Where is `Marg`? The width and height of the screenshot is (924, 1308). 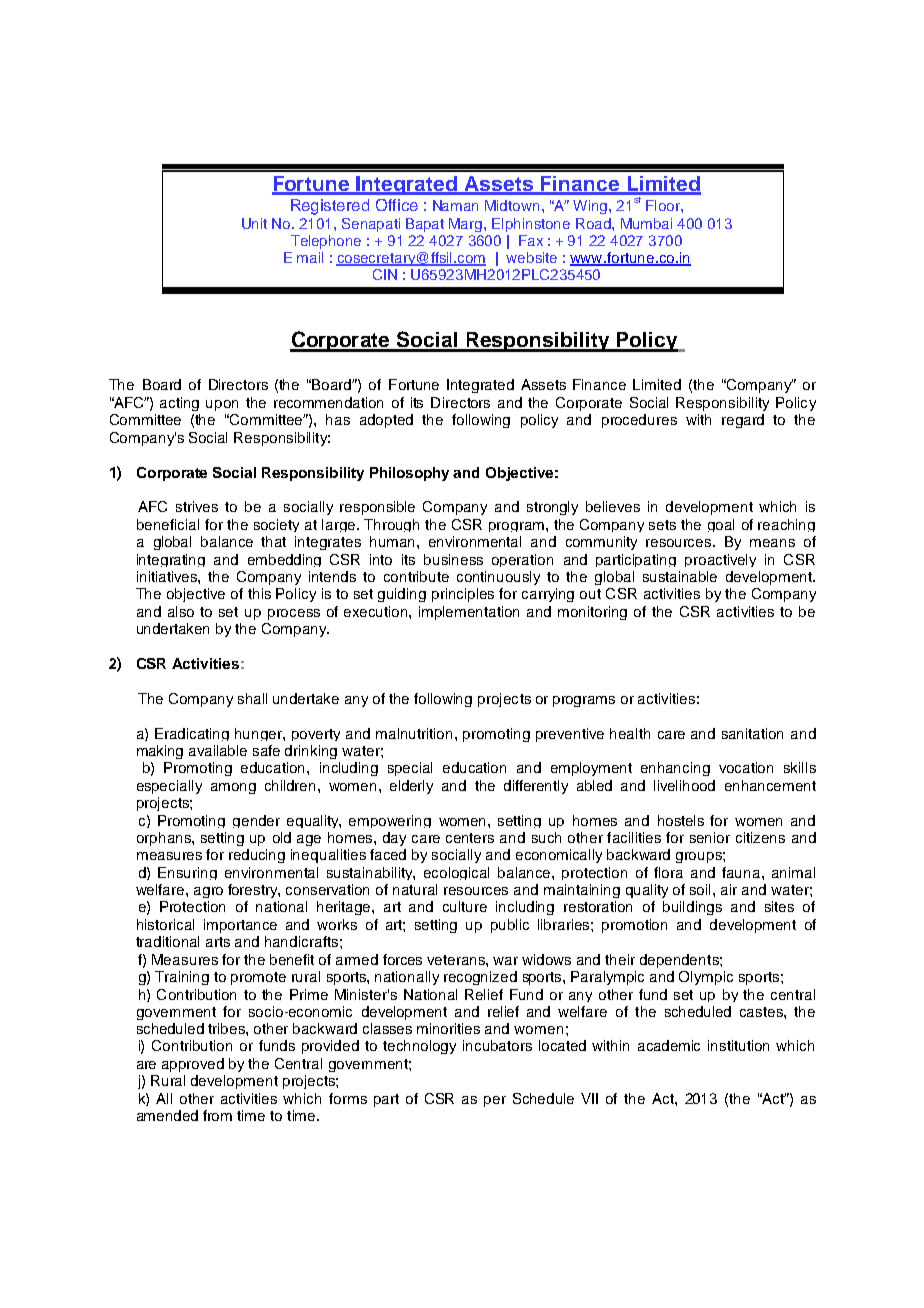 Marg is located at coordinates (467, 225).
